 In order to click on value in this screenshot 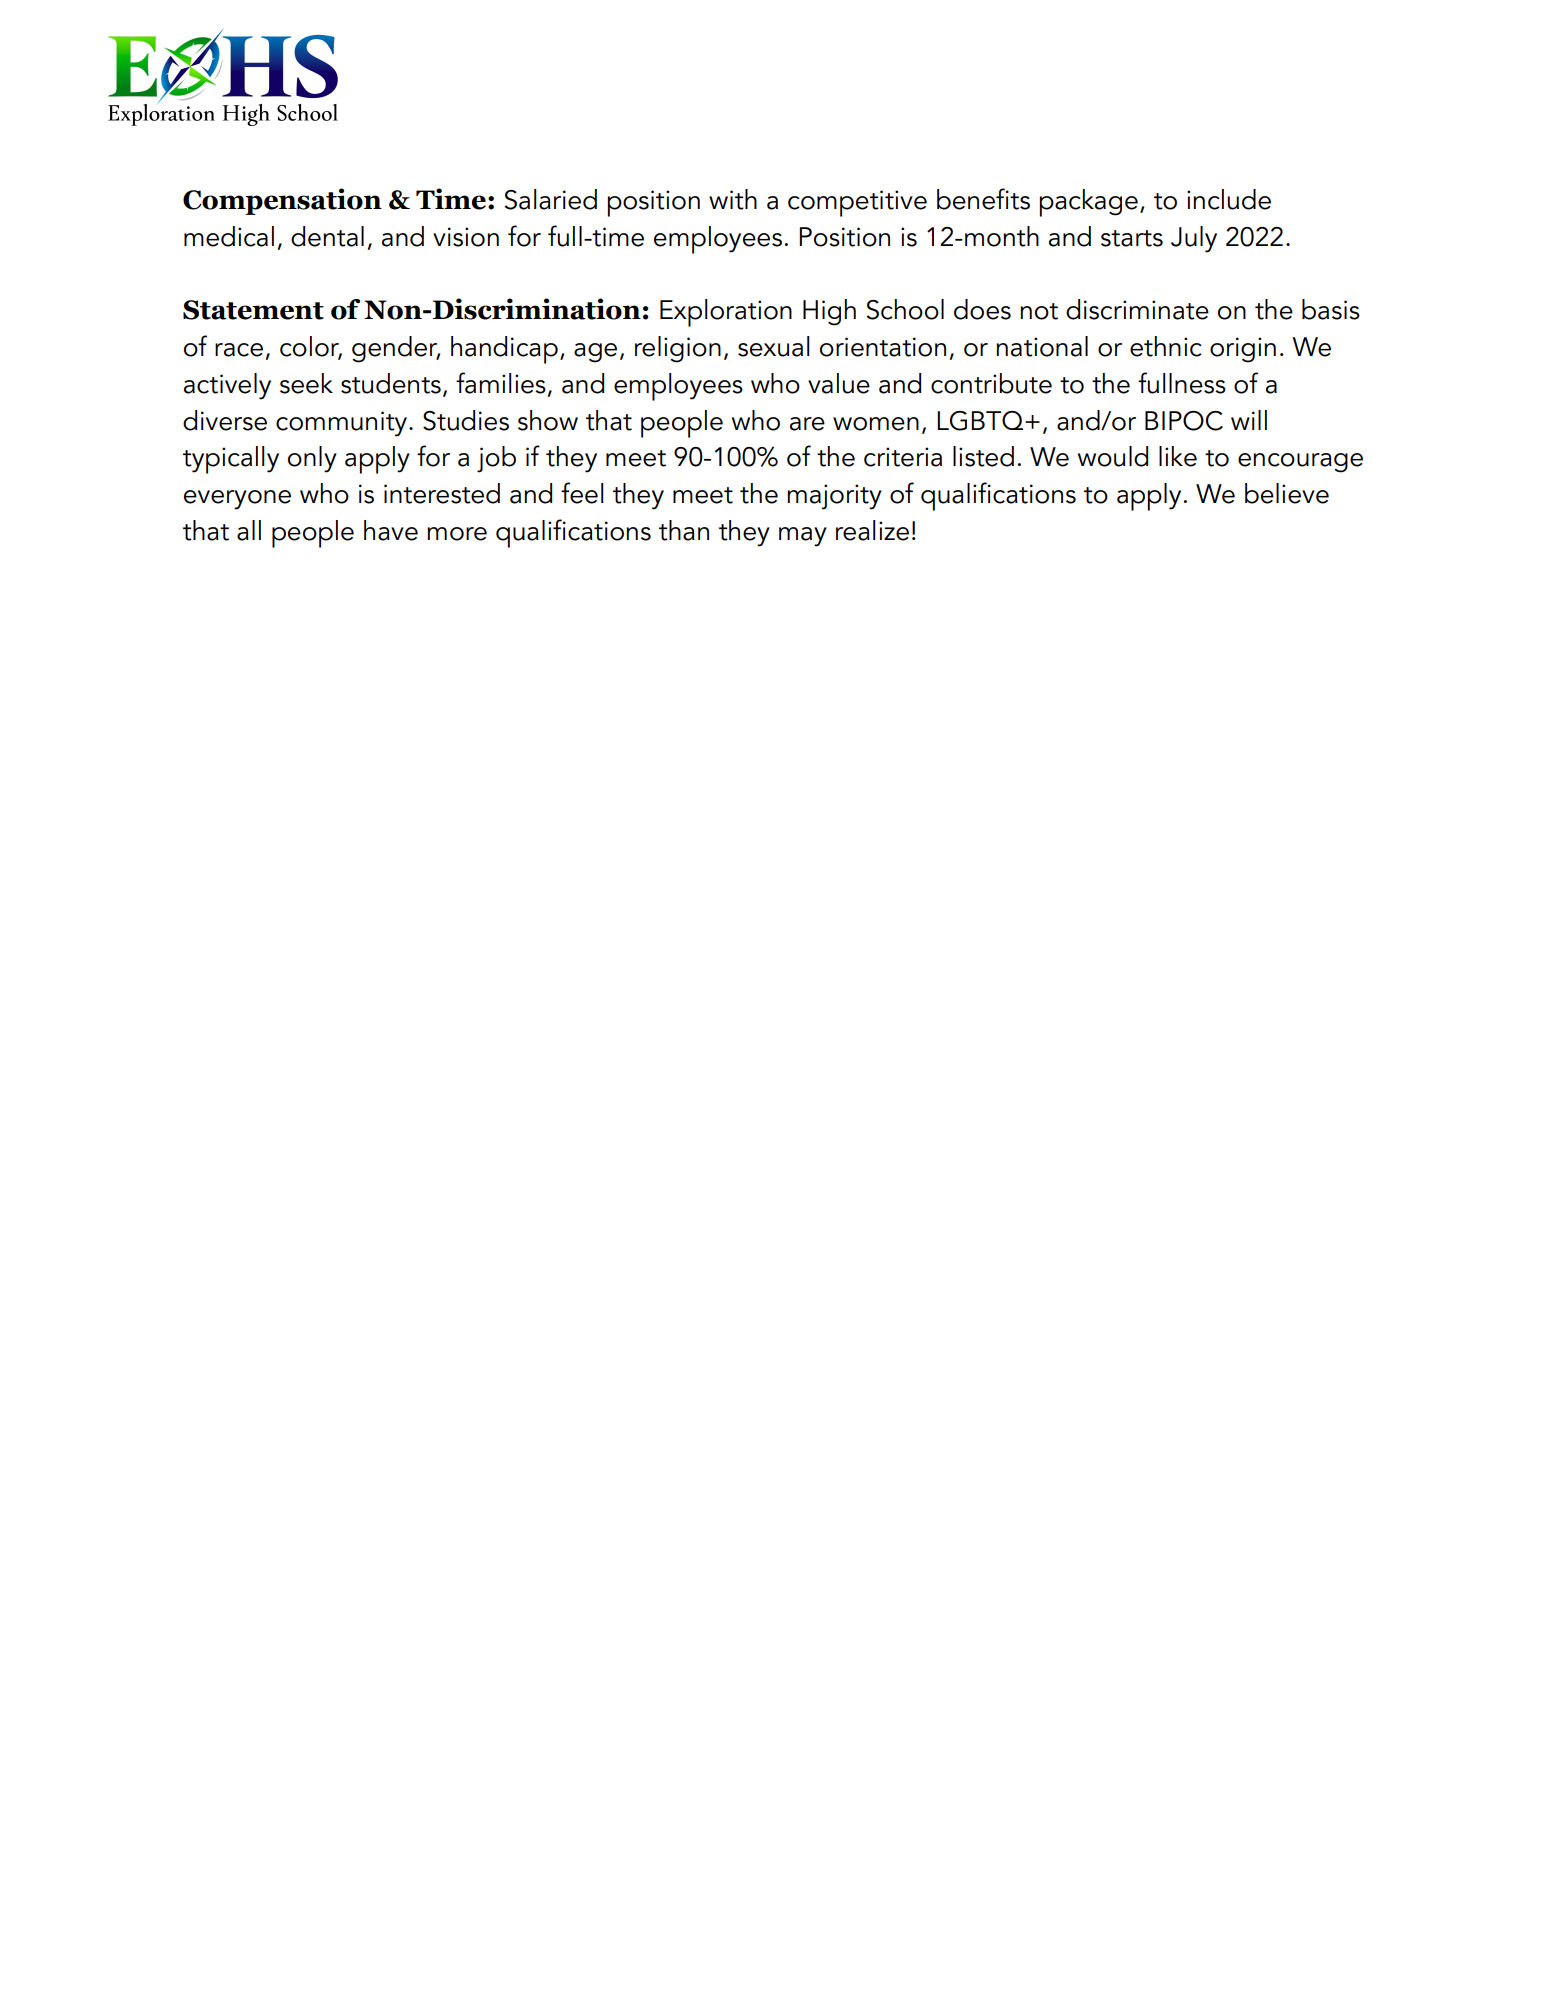, I will do `click(839, 383)`.
